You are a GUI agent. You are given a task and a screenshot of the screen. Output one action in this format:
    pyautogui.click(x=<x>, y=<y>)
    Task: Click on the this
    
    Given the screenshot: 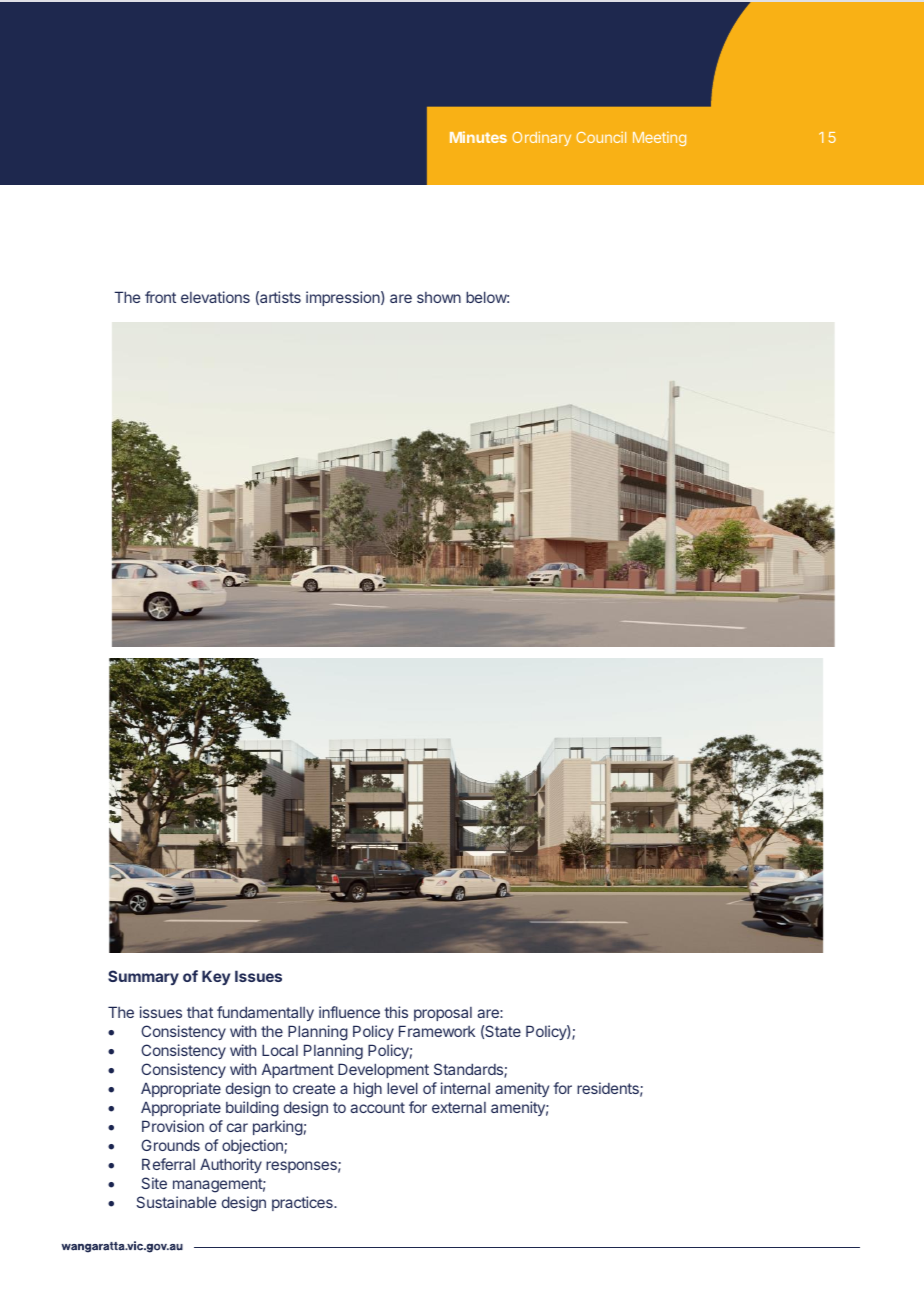 What is the action you would take?
    pyautogui.click(x=396, y=1012)
